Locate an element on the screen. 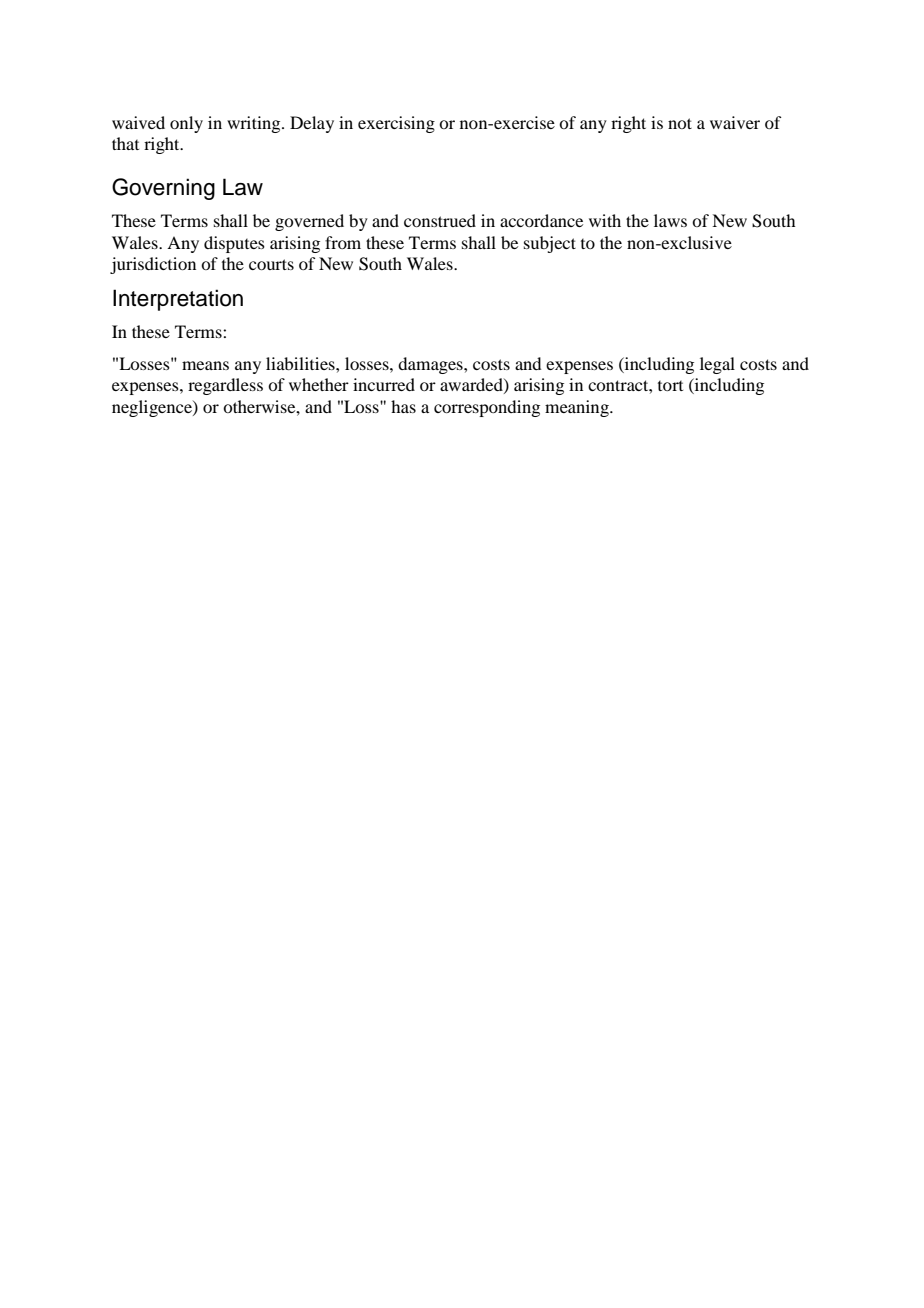 The height and width of the screenshot is (1308, 924). only is located at coordinates (186, 124).
